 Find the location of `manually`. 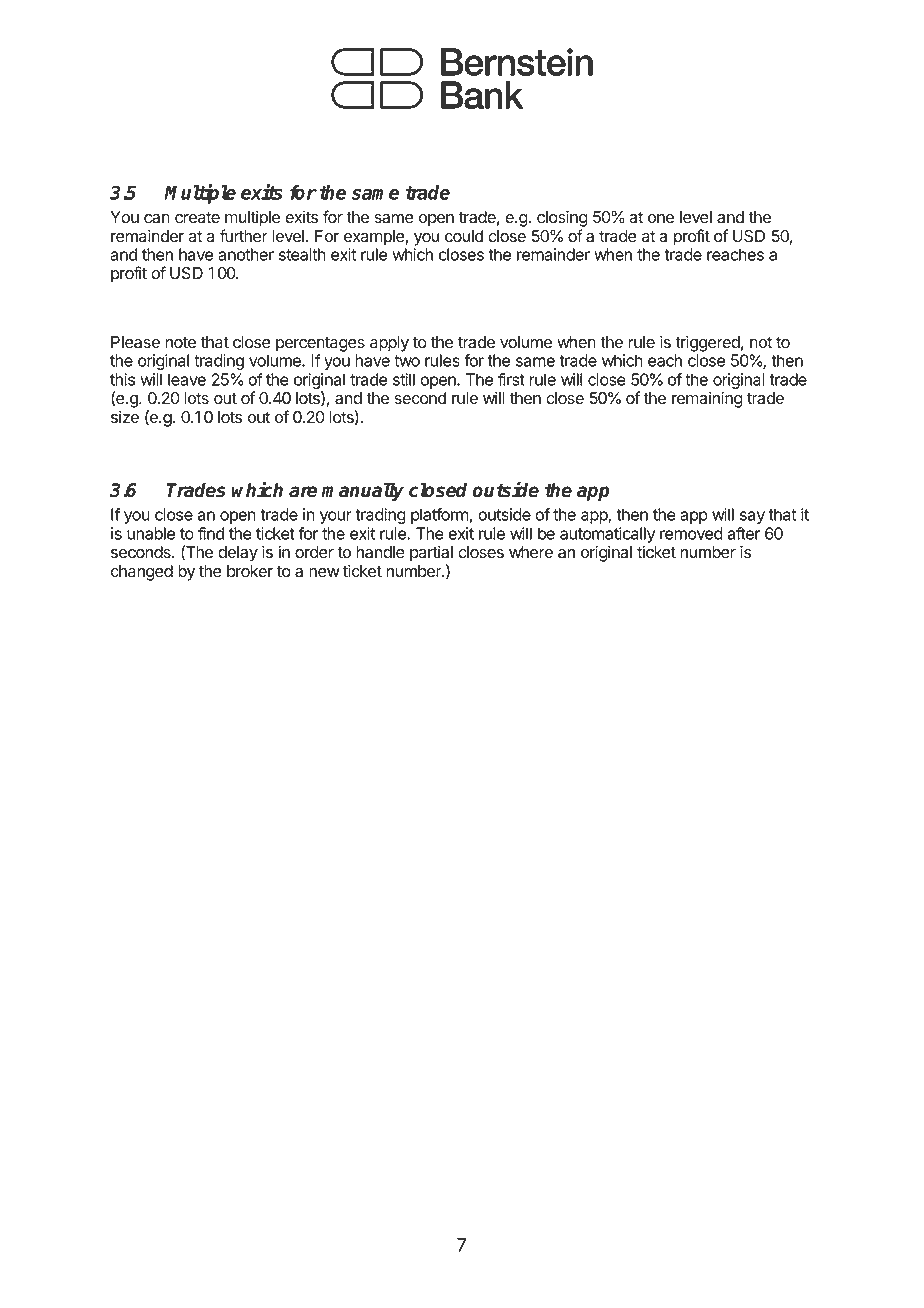

manually is located at coordinates (362, 491).
